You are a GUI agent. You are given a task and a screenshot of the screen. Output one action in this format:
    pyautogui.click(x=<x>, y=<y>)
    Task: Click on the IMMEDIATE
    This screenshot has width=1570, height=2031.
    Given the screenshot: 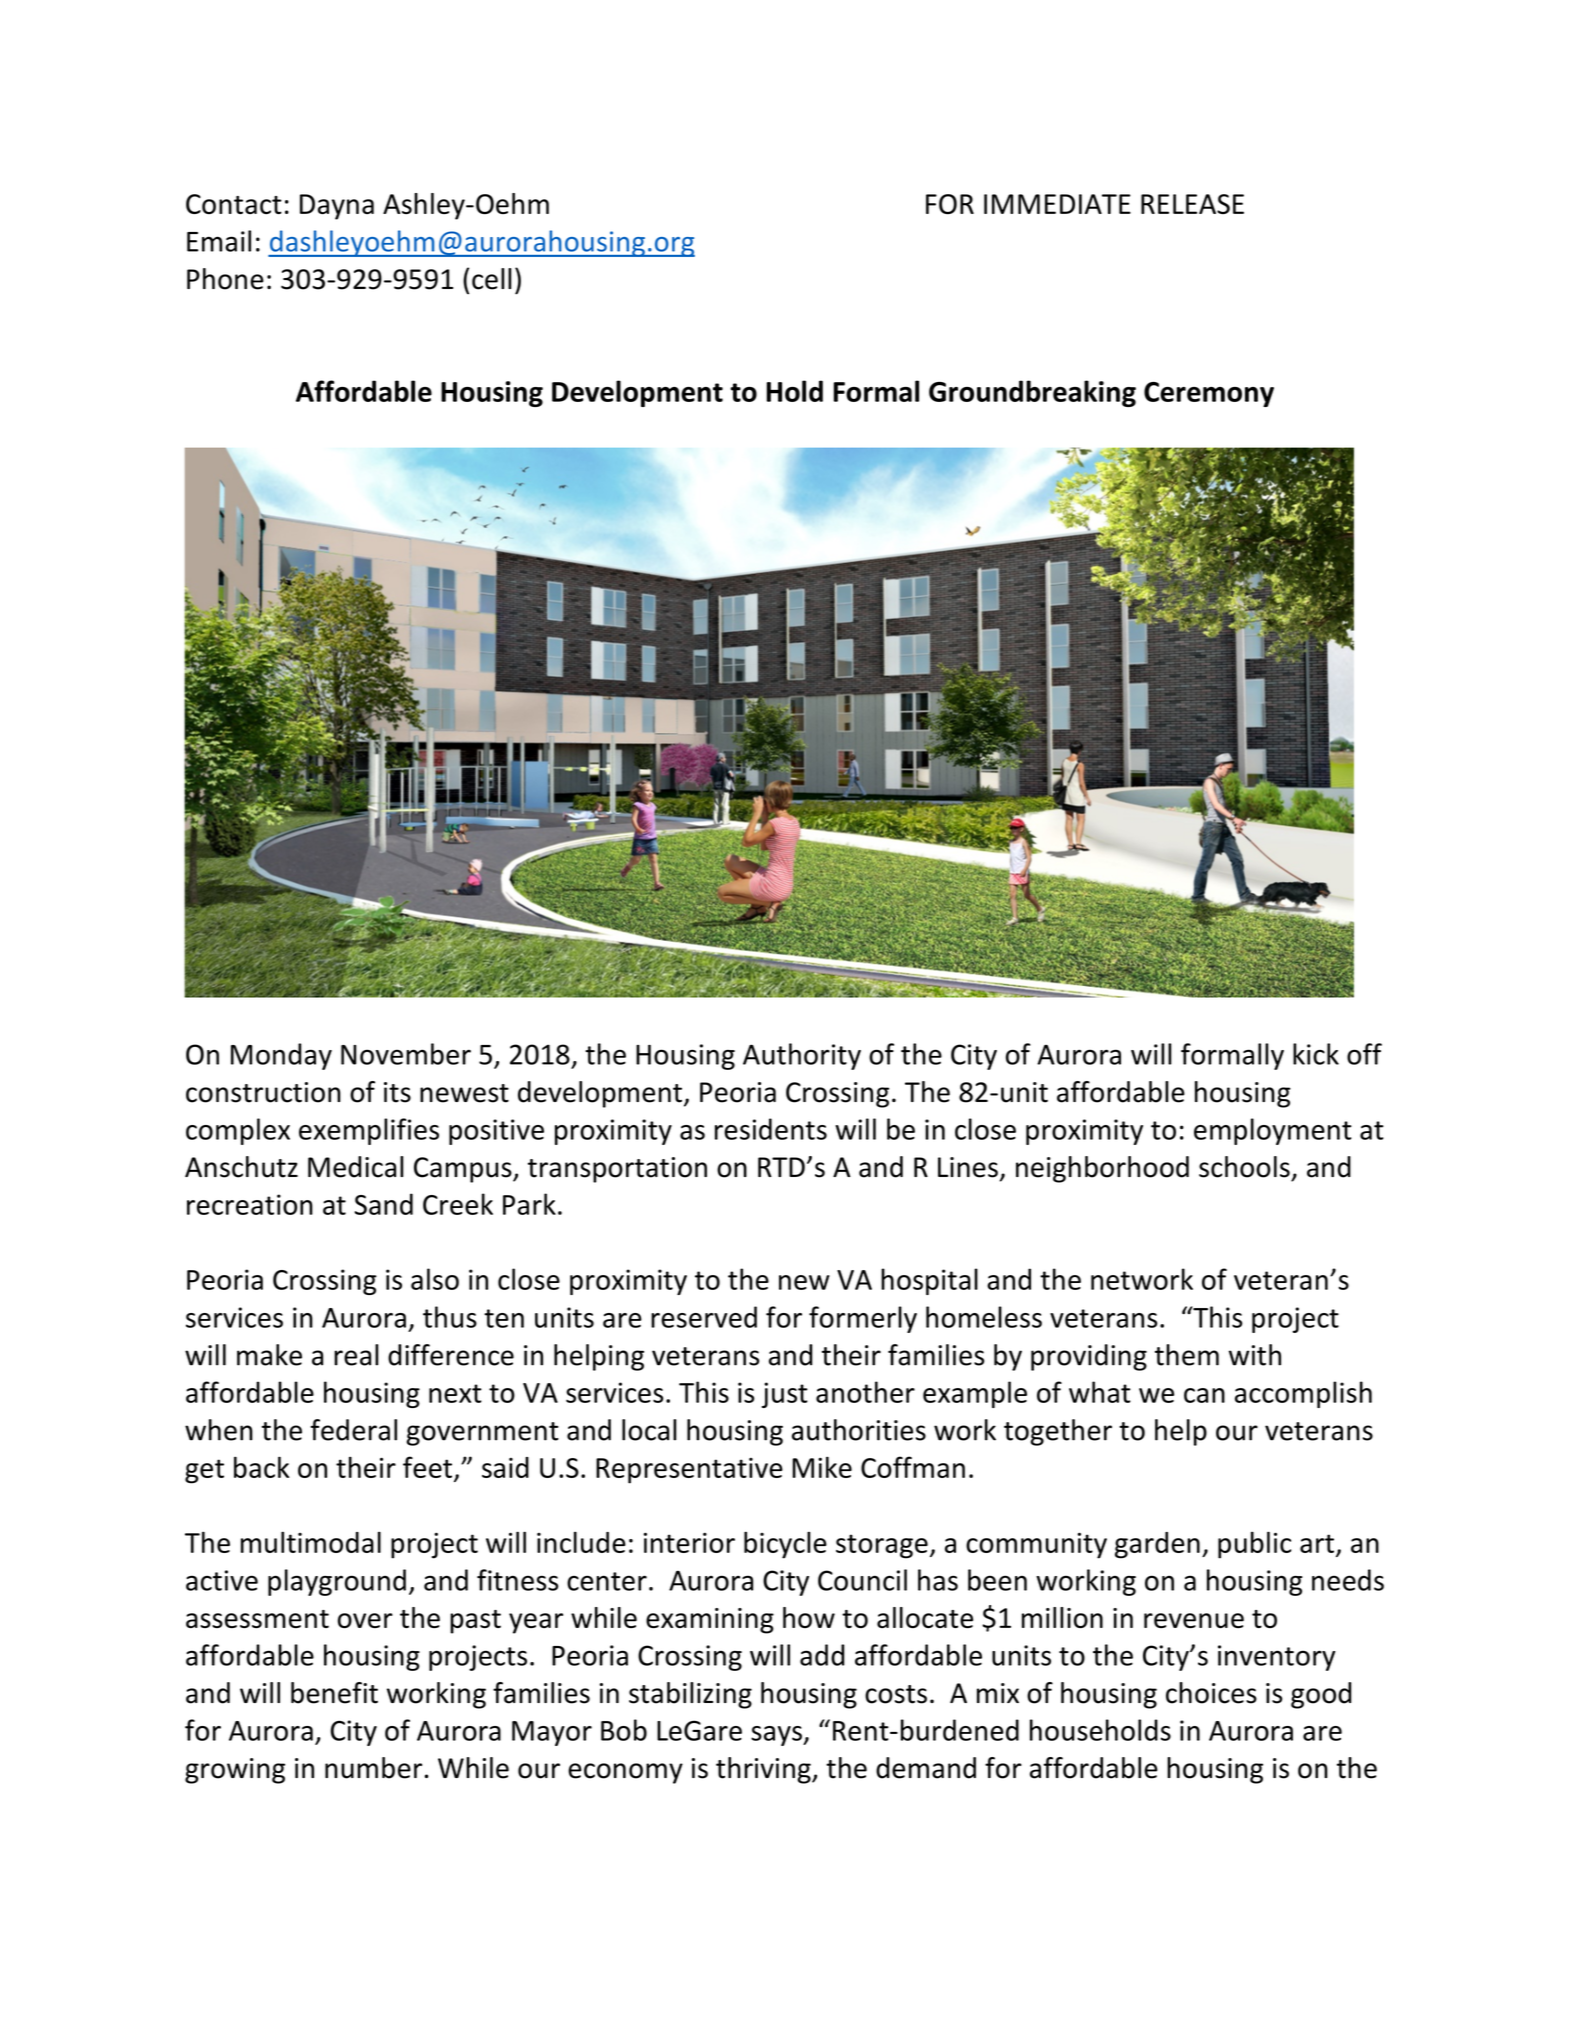 What is the action you would take?
    pyautogui.click(x=1057, y=204)
